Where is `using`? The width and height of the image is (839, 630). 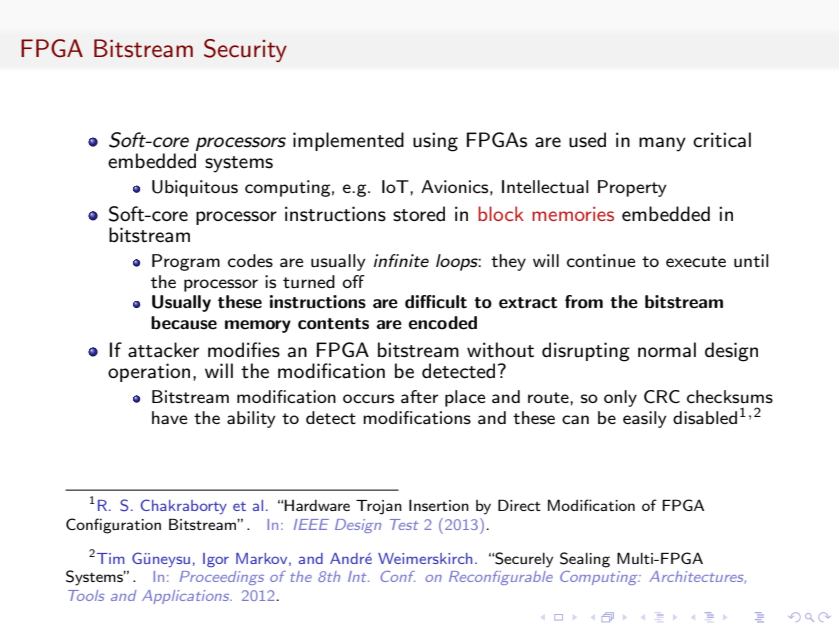 using is located at coordinates (435, 142).
